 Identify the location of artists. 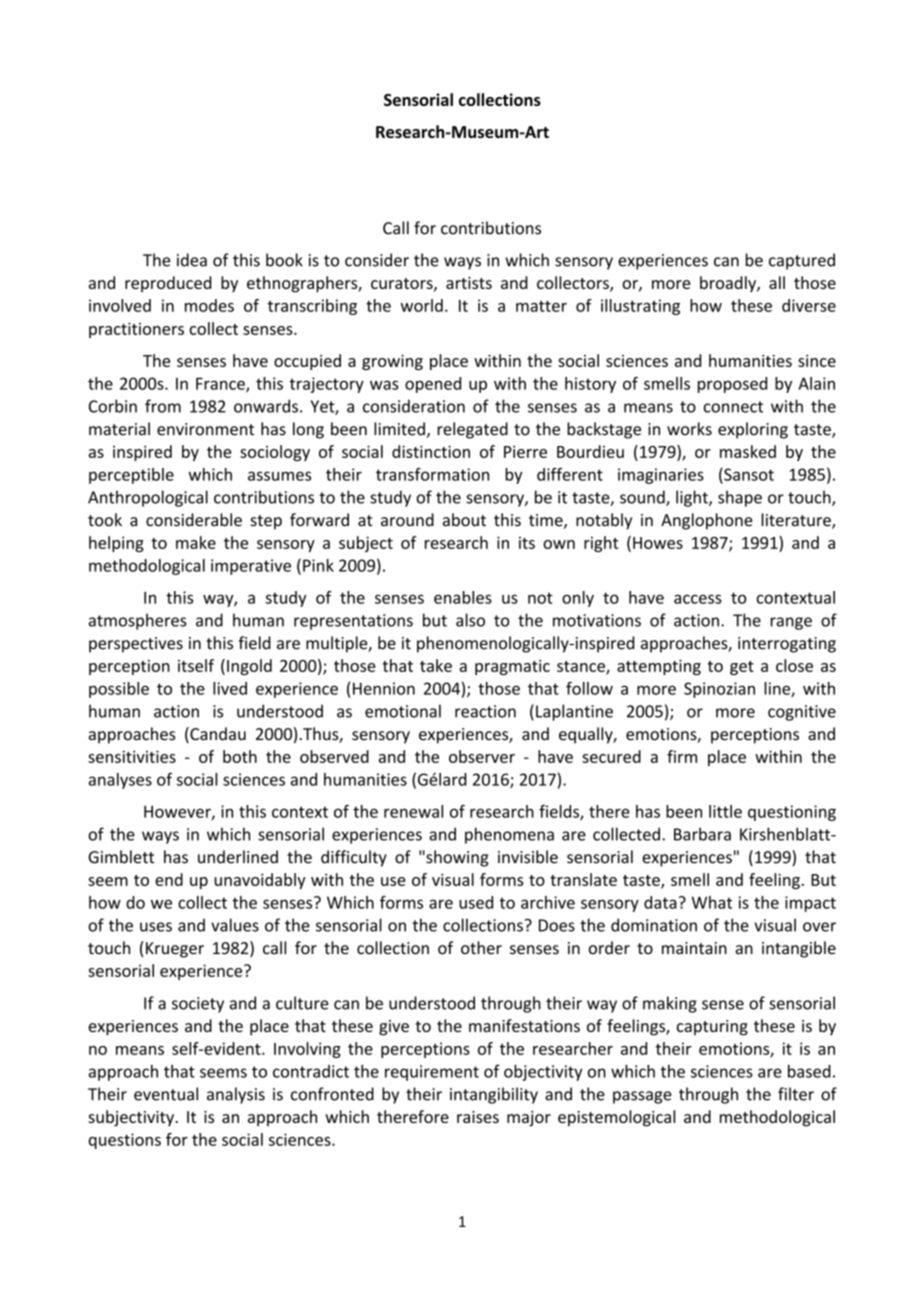
(469, 283).
